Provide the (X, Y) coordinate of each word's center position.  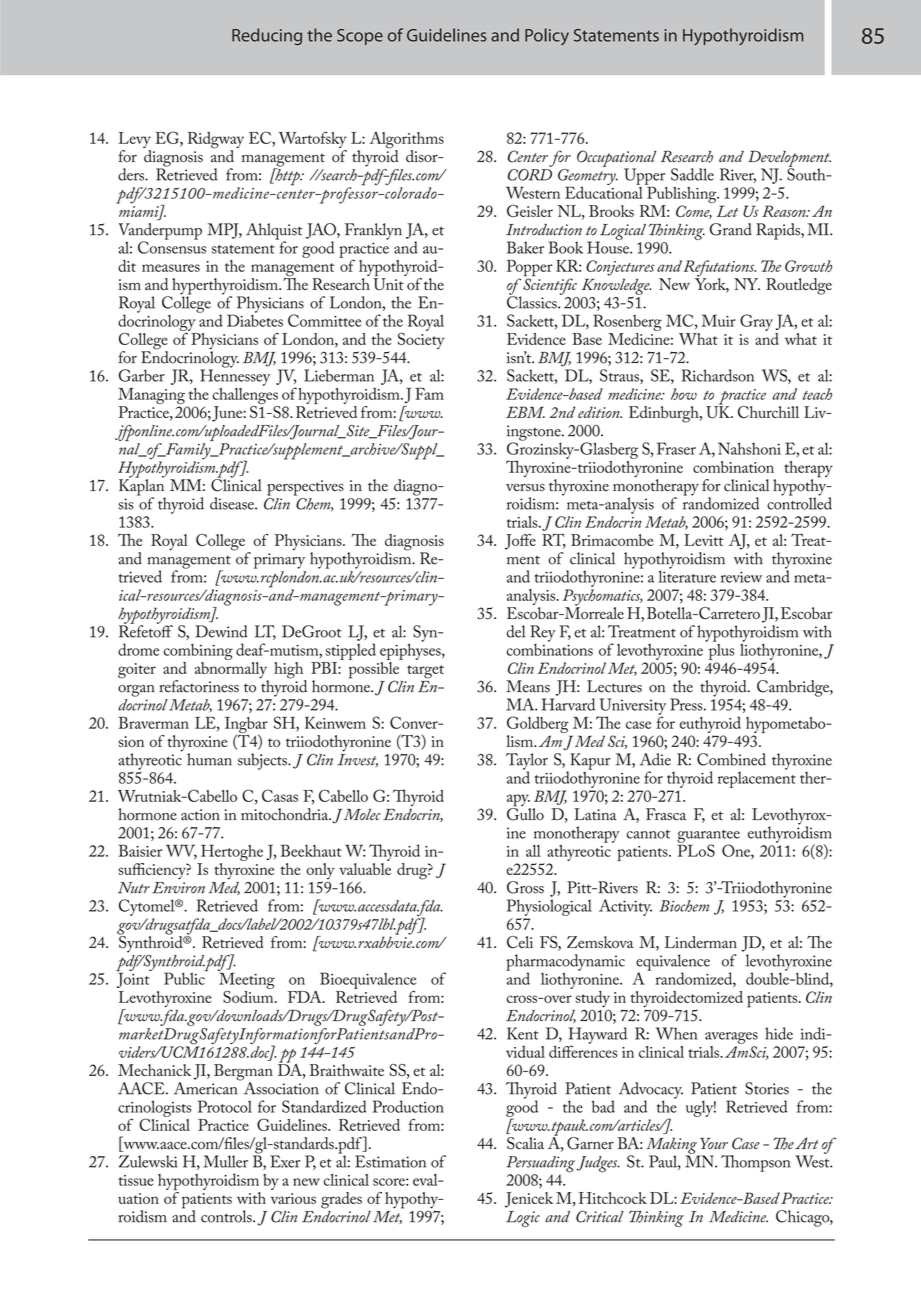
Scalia (525, 1143)
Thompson (755, 1163)
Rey (543, 633)
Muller (226, 1161)
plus (720, 650)
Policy (547, 36)
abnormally (232, 670)
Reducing (267, 36)
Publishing (682, 193)
